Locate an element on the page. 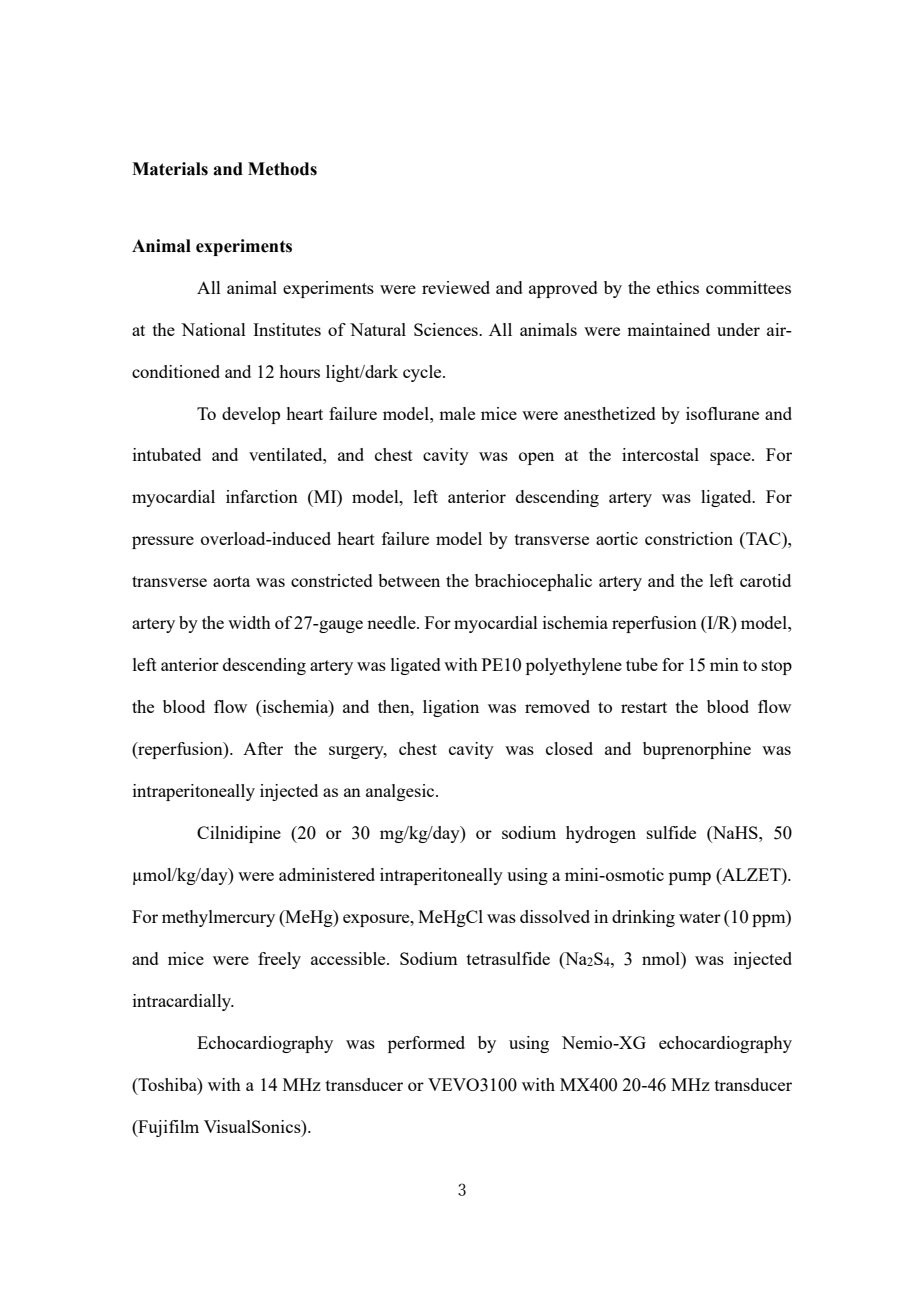 The width and height of the page is (924, 1308). restart is located at coordinates (644, 707).
